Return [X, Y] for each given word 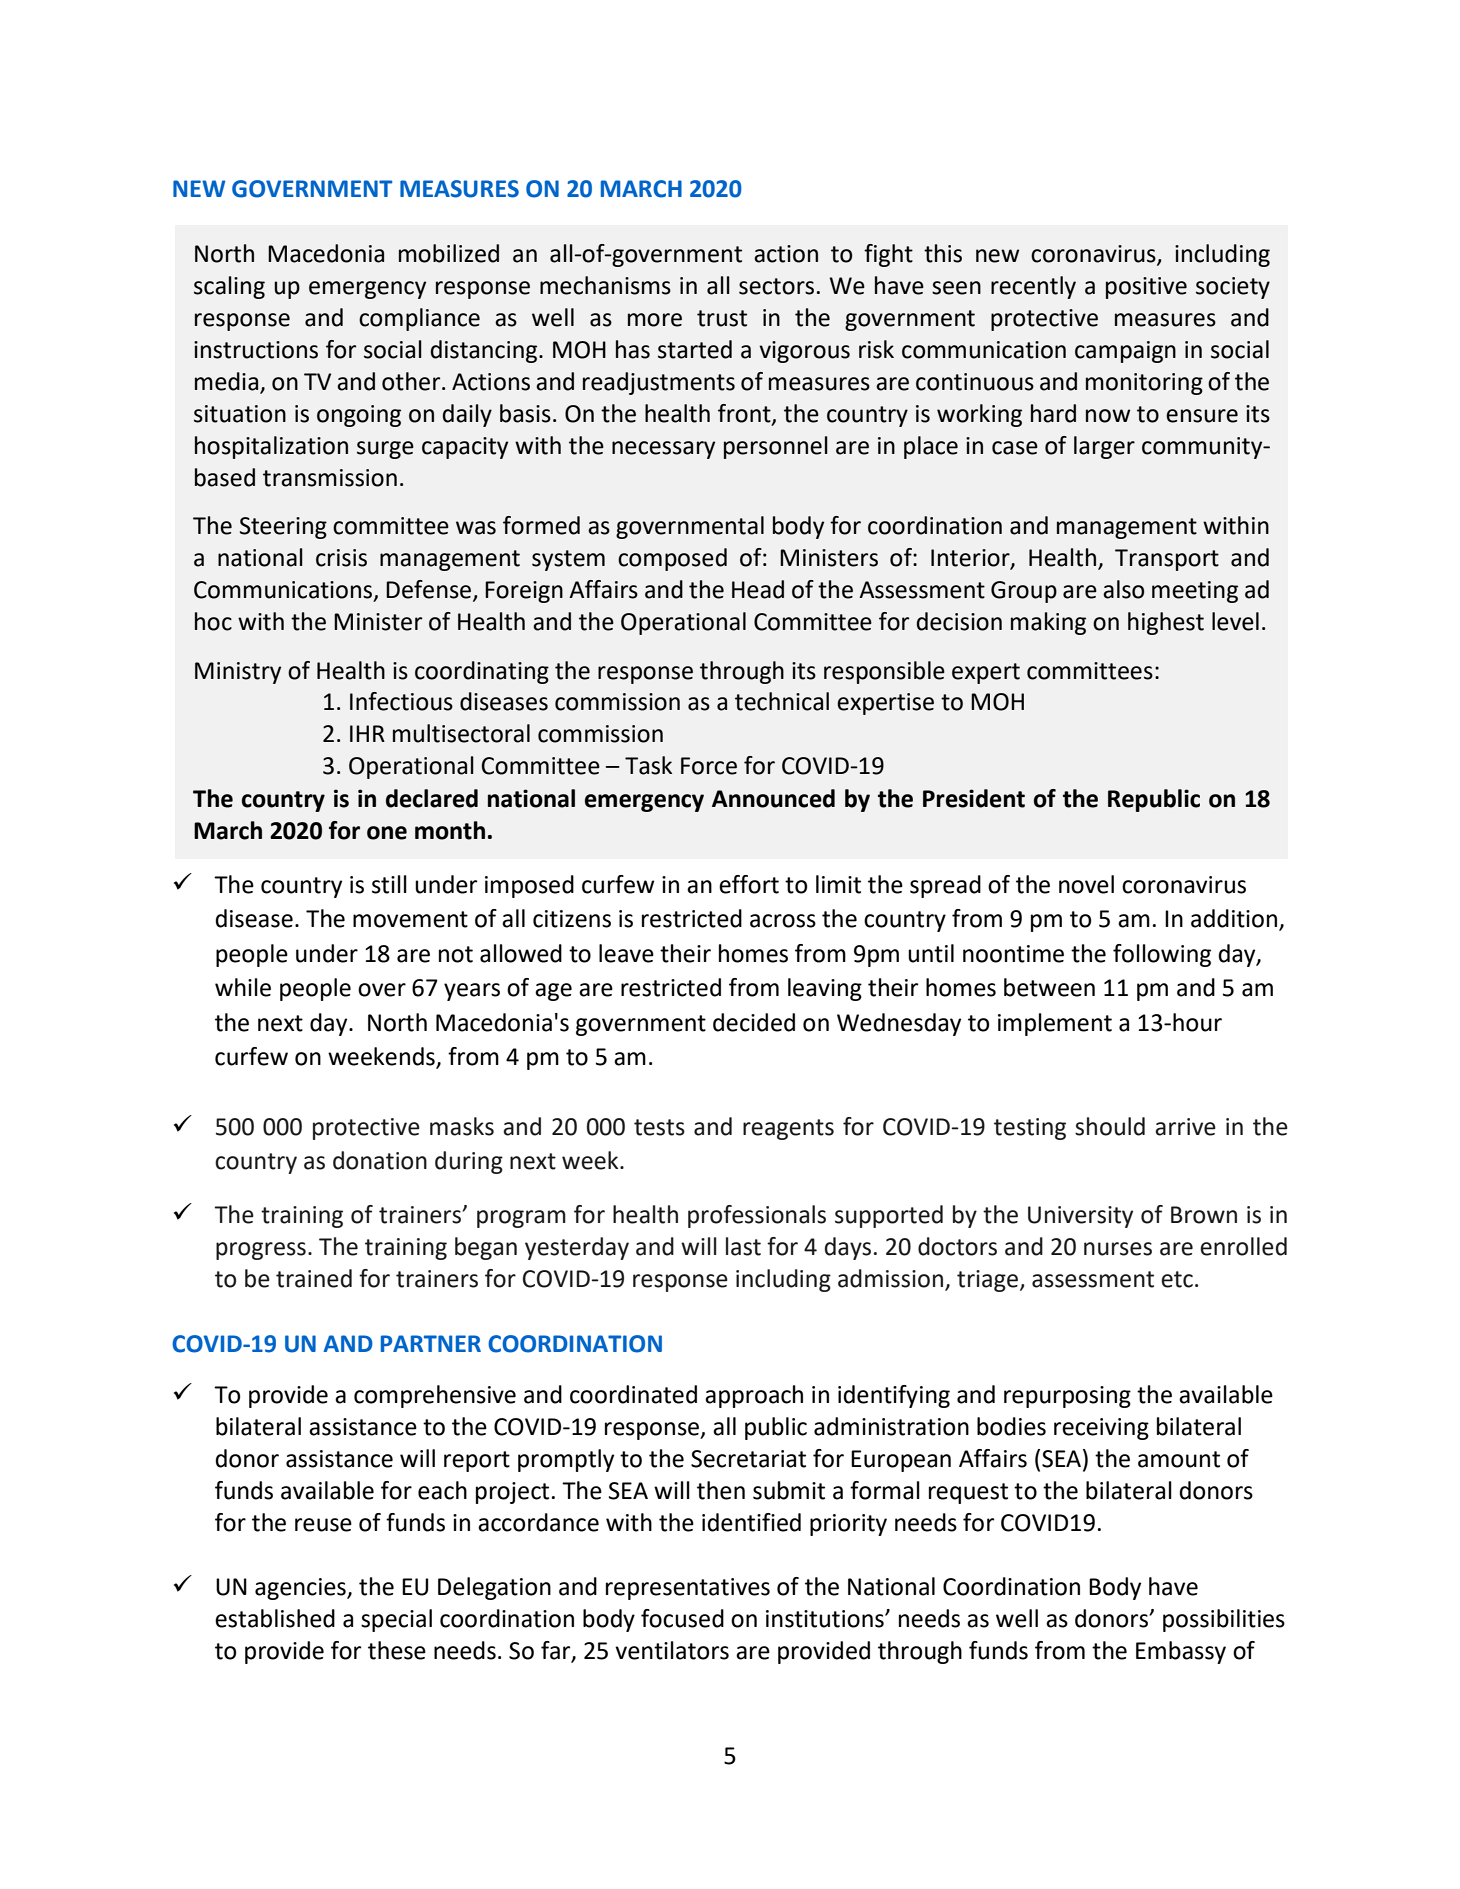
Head [758, 589]
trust [722, 318]
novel [1086, 884]
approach [754, 1396]
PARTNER [431, 1343]
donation [380, 1160]
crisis [341, 558]
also [1123, 589]
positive [1146, 288]
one [387, 833]
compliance [419, 319]
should [1110, 1126]
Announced [773, 798]
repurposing [1067, 1397]
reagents [788, 1129]
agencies [301, 1589]
